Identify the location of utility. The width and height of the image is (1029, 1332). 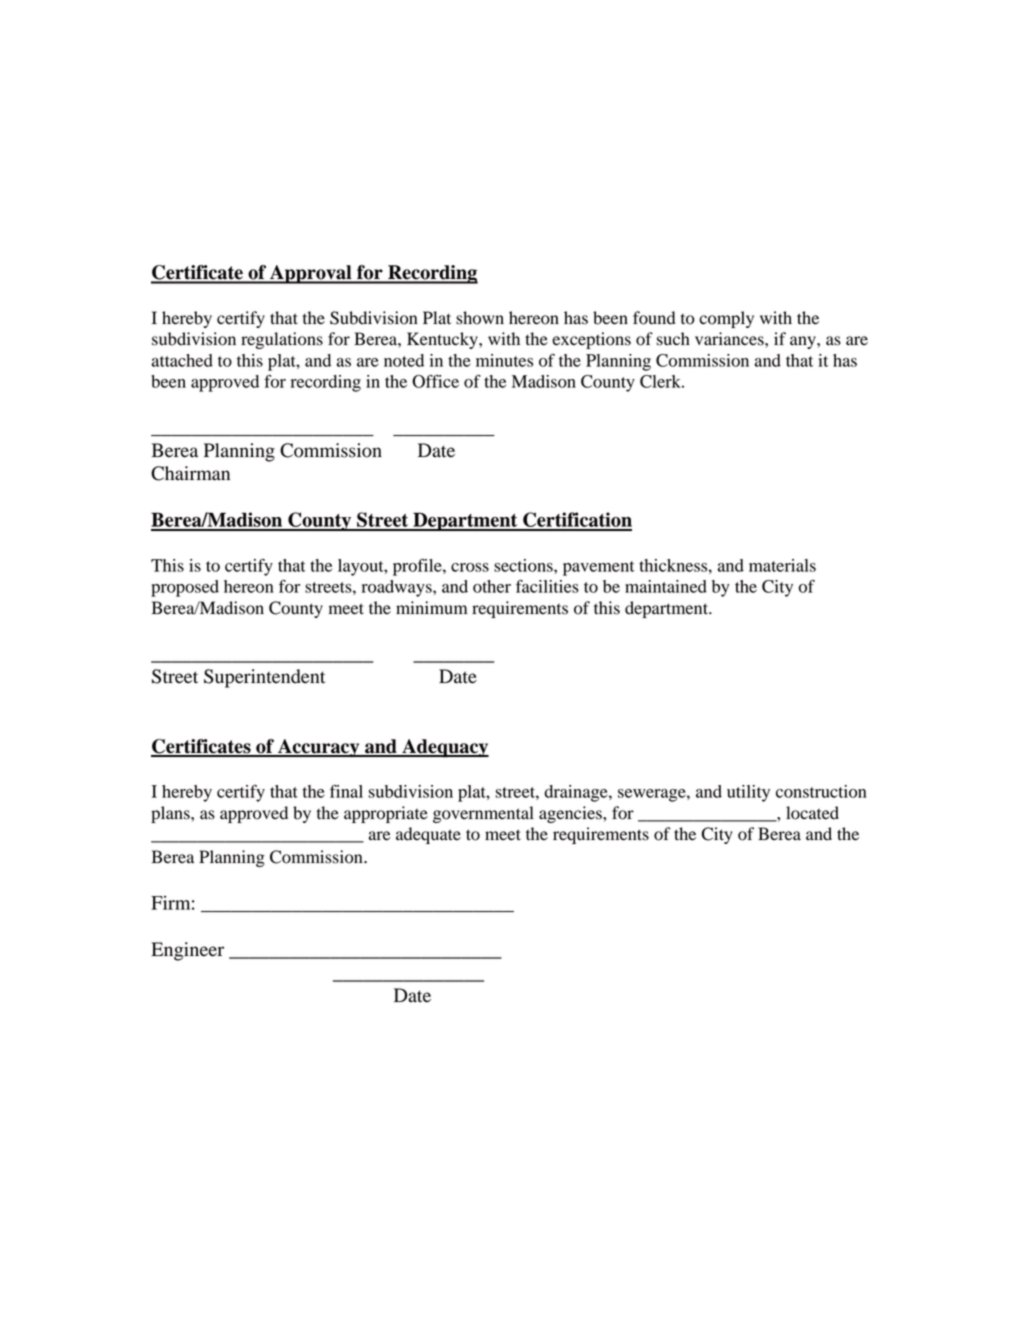
(748, 793).
